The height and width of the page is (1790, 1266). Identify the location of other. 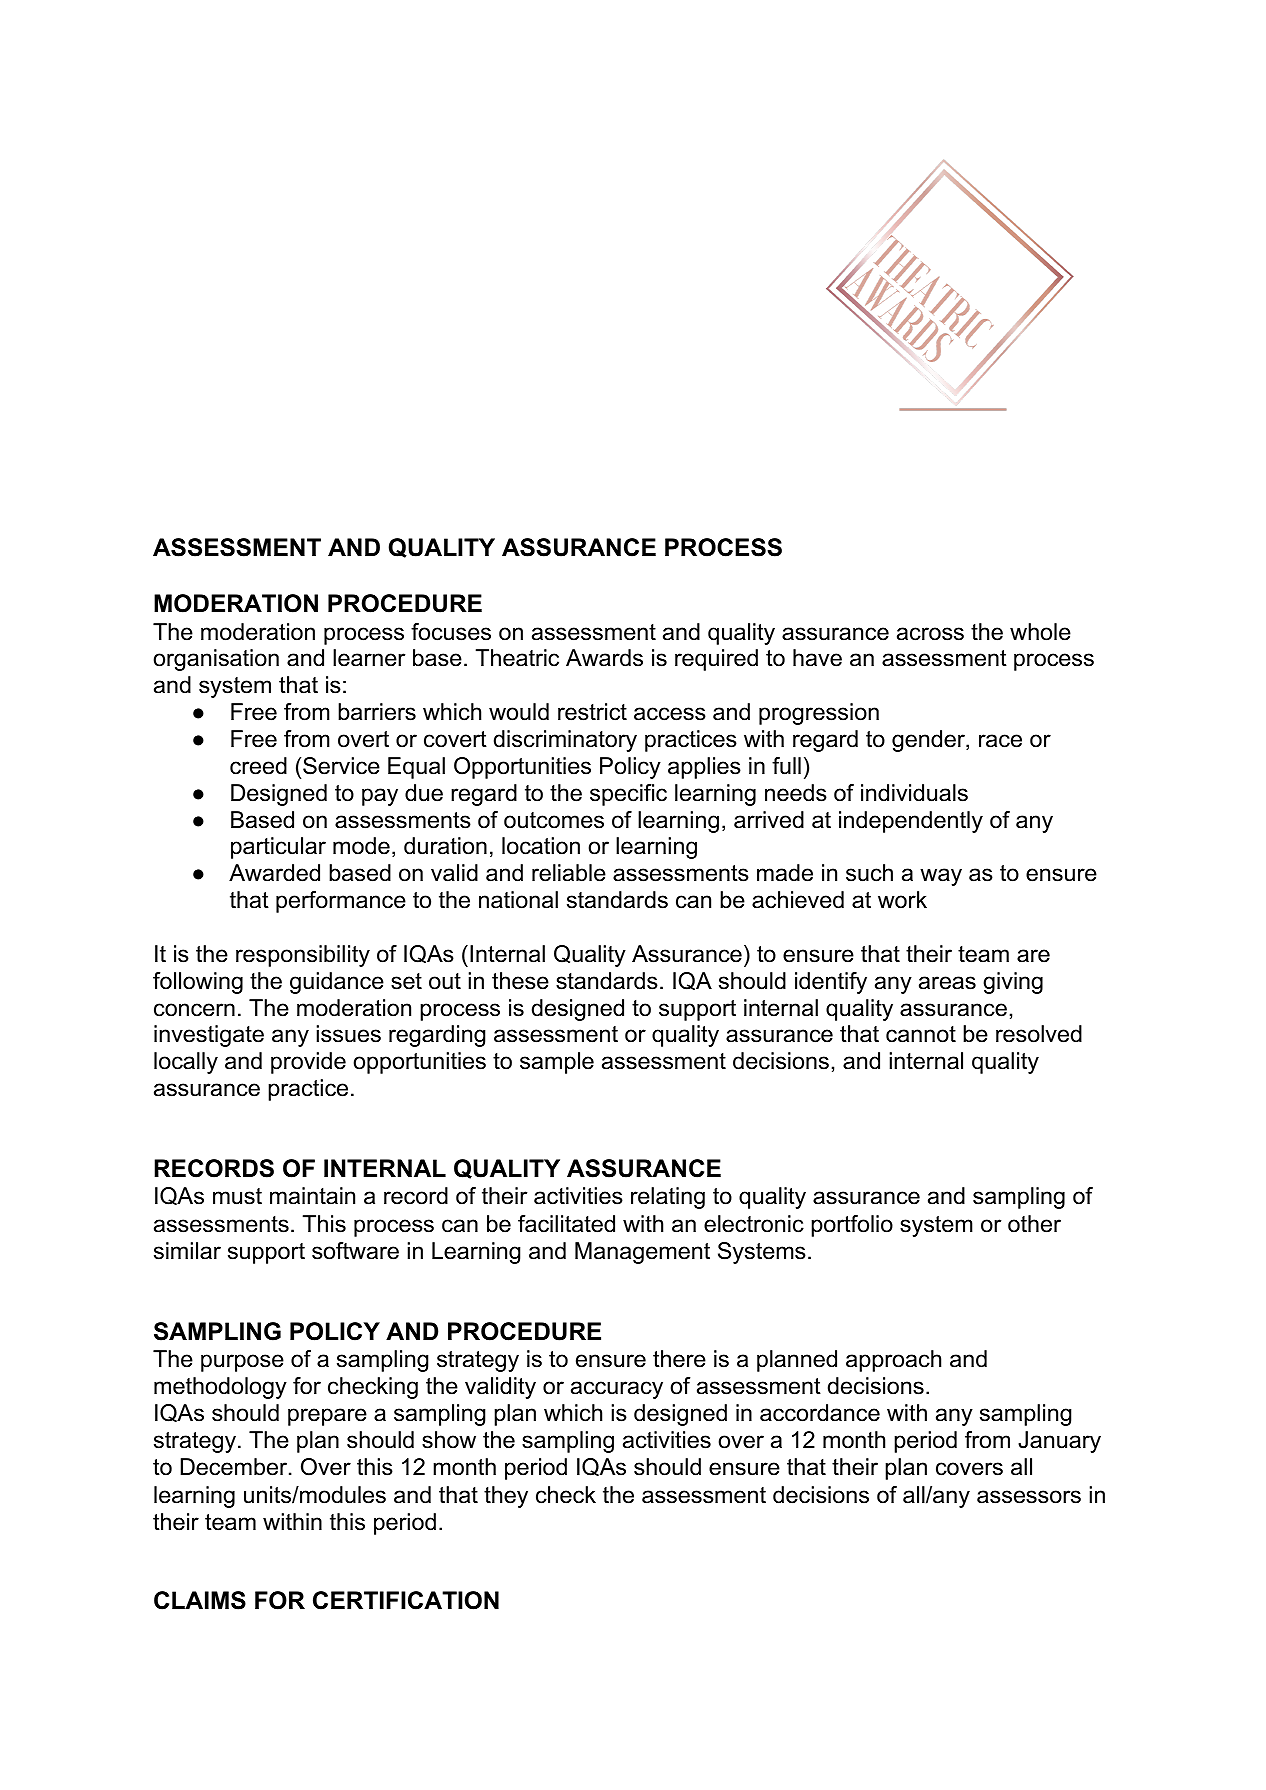
(1034, 1224).
